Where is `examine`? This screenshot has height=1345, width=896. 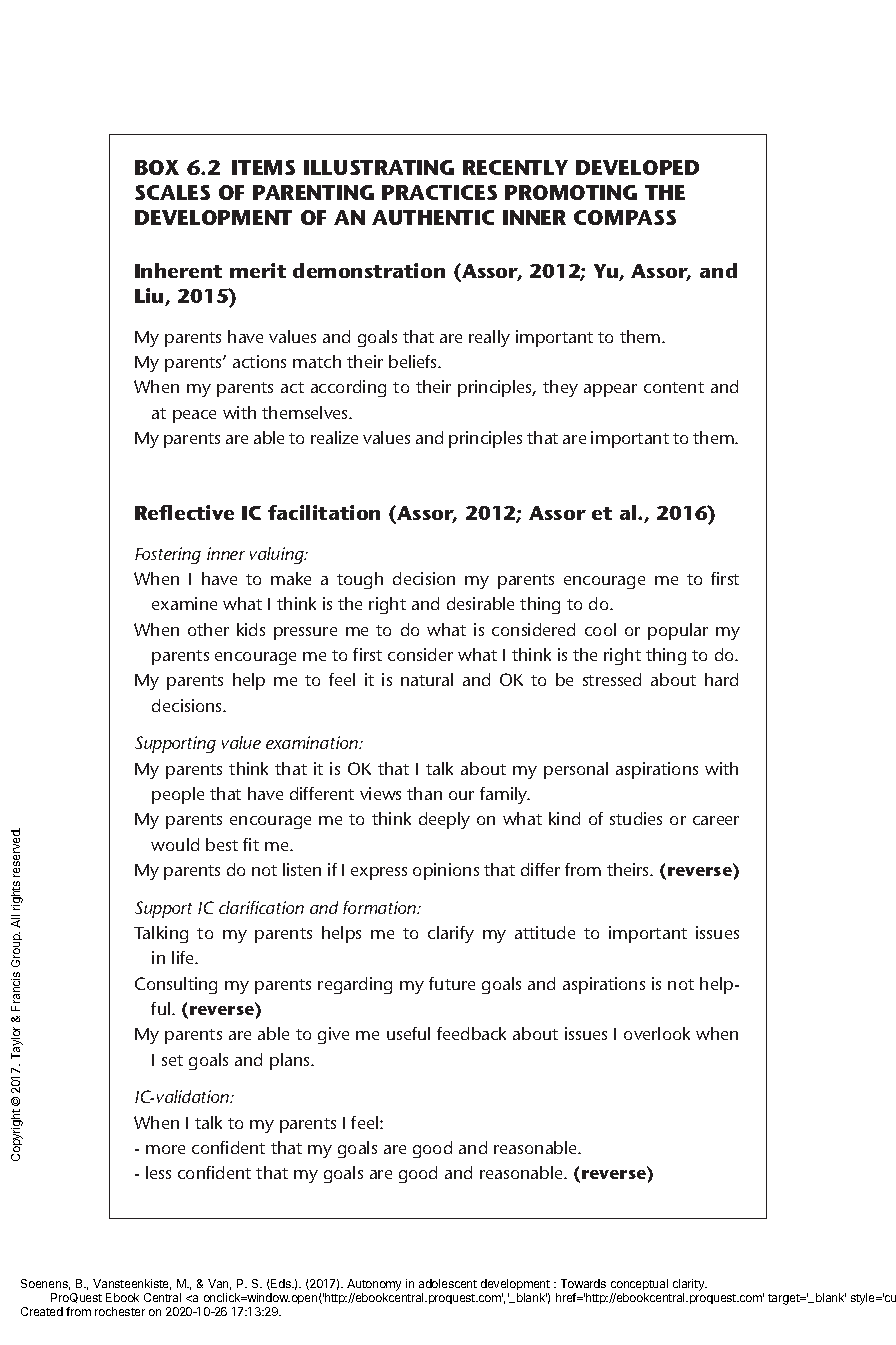
examine is located at coordinates (184, 603).
